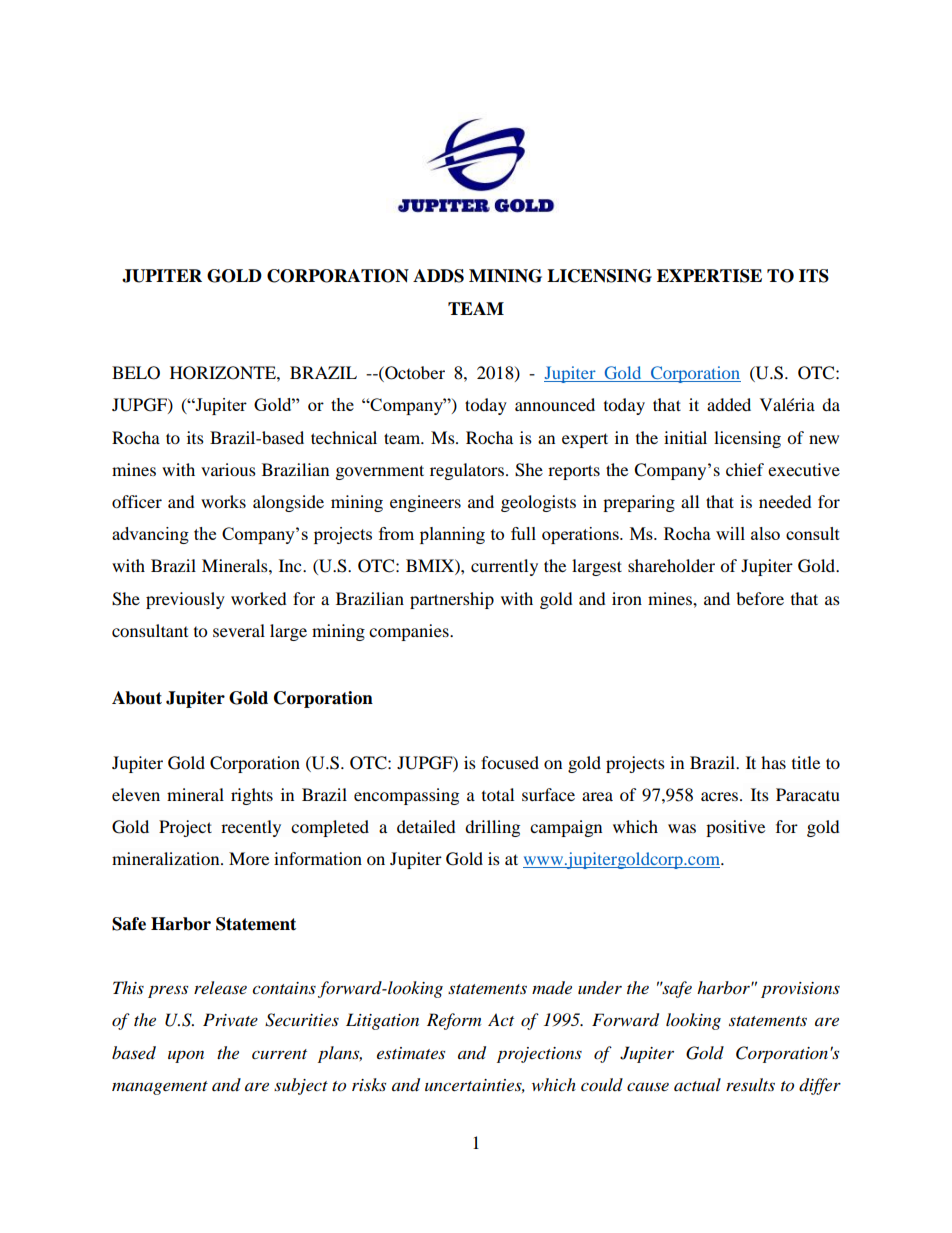  Describe the element at coordinates (411, 1053) in the screenshot. I see `estimates` at that location.
